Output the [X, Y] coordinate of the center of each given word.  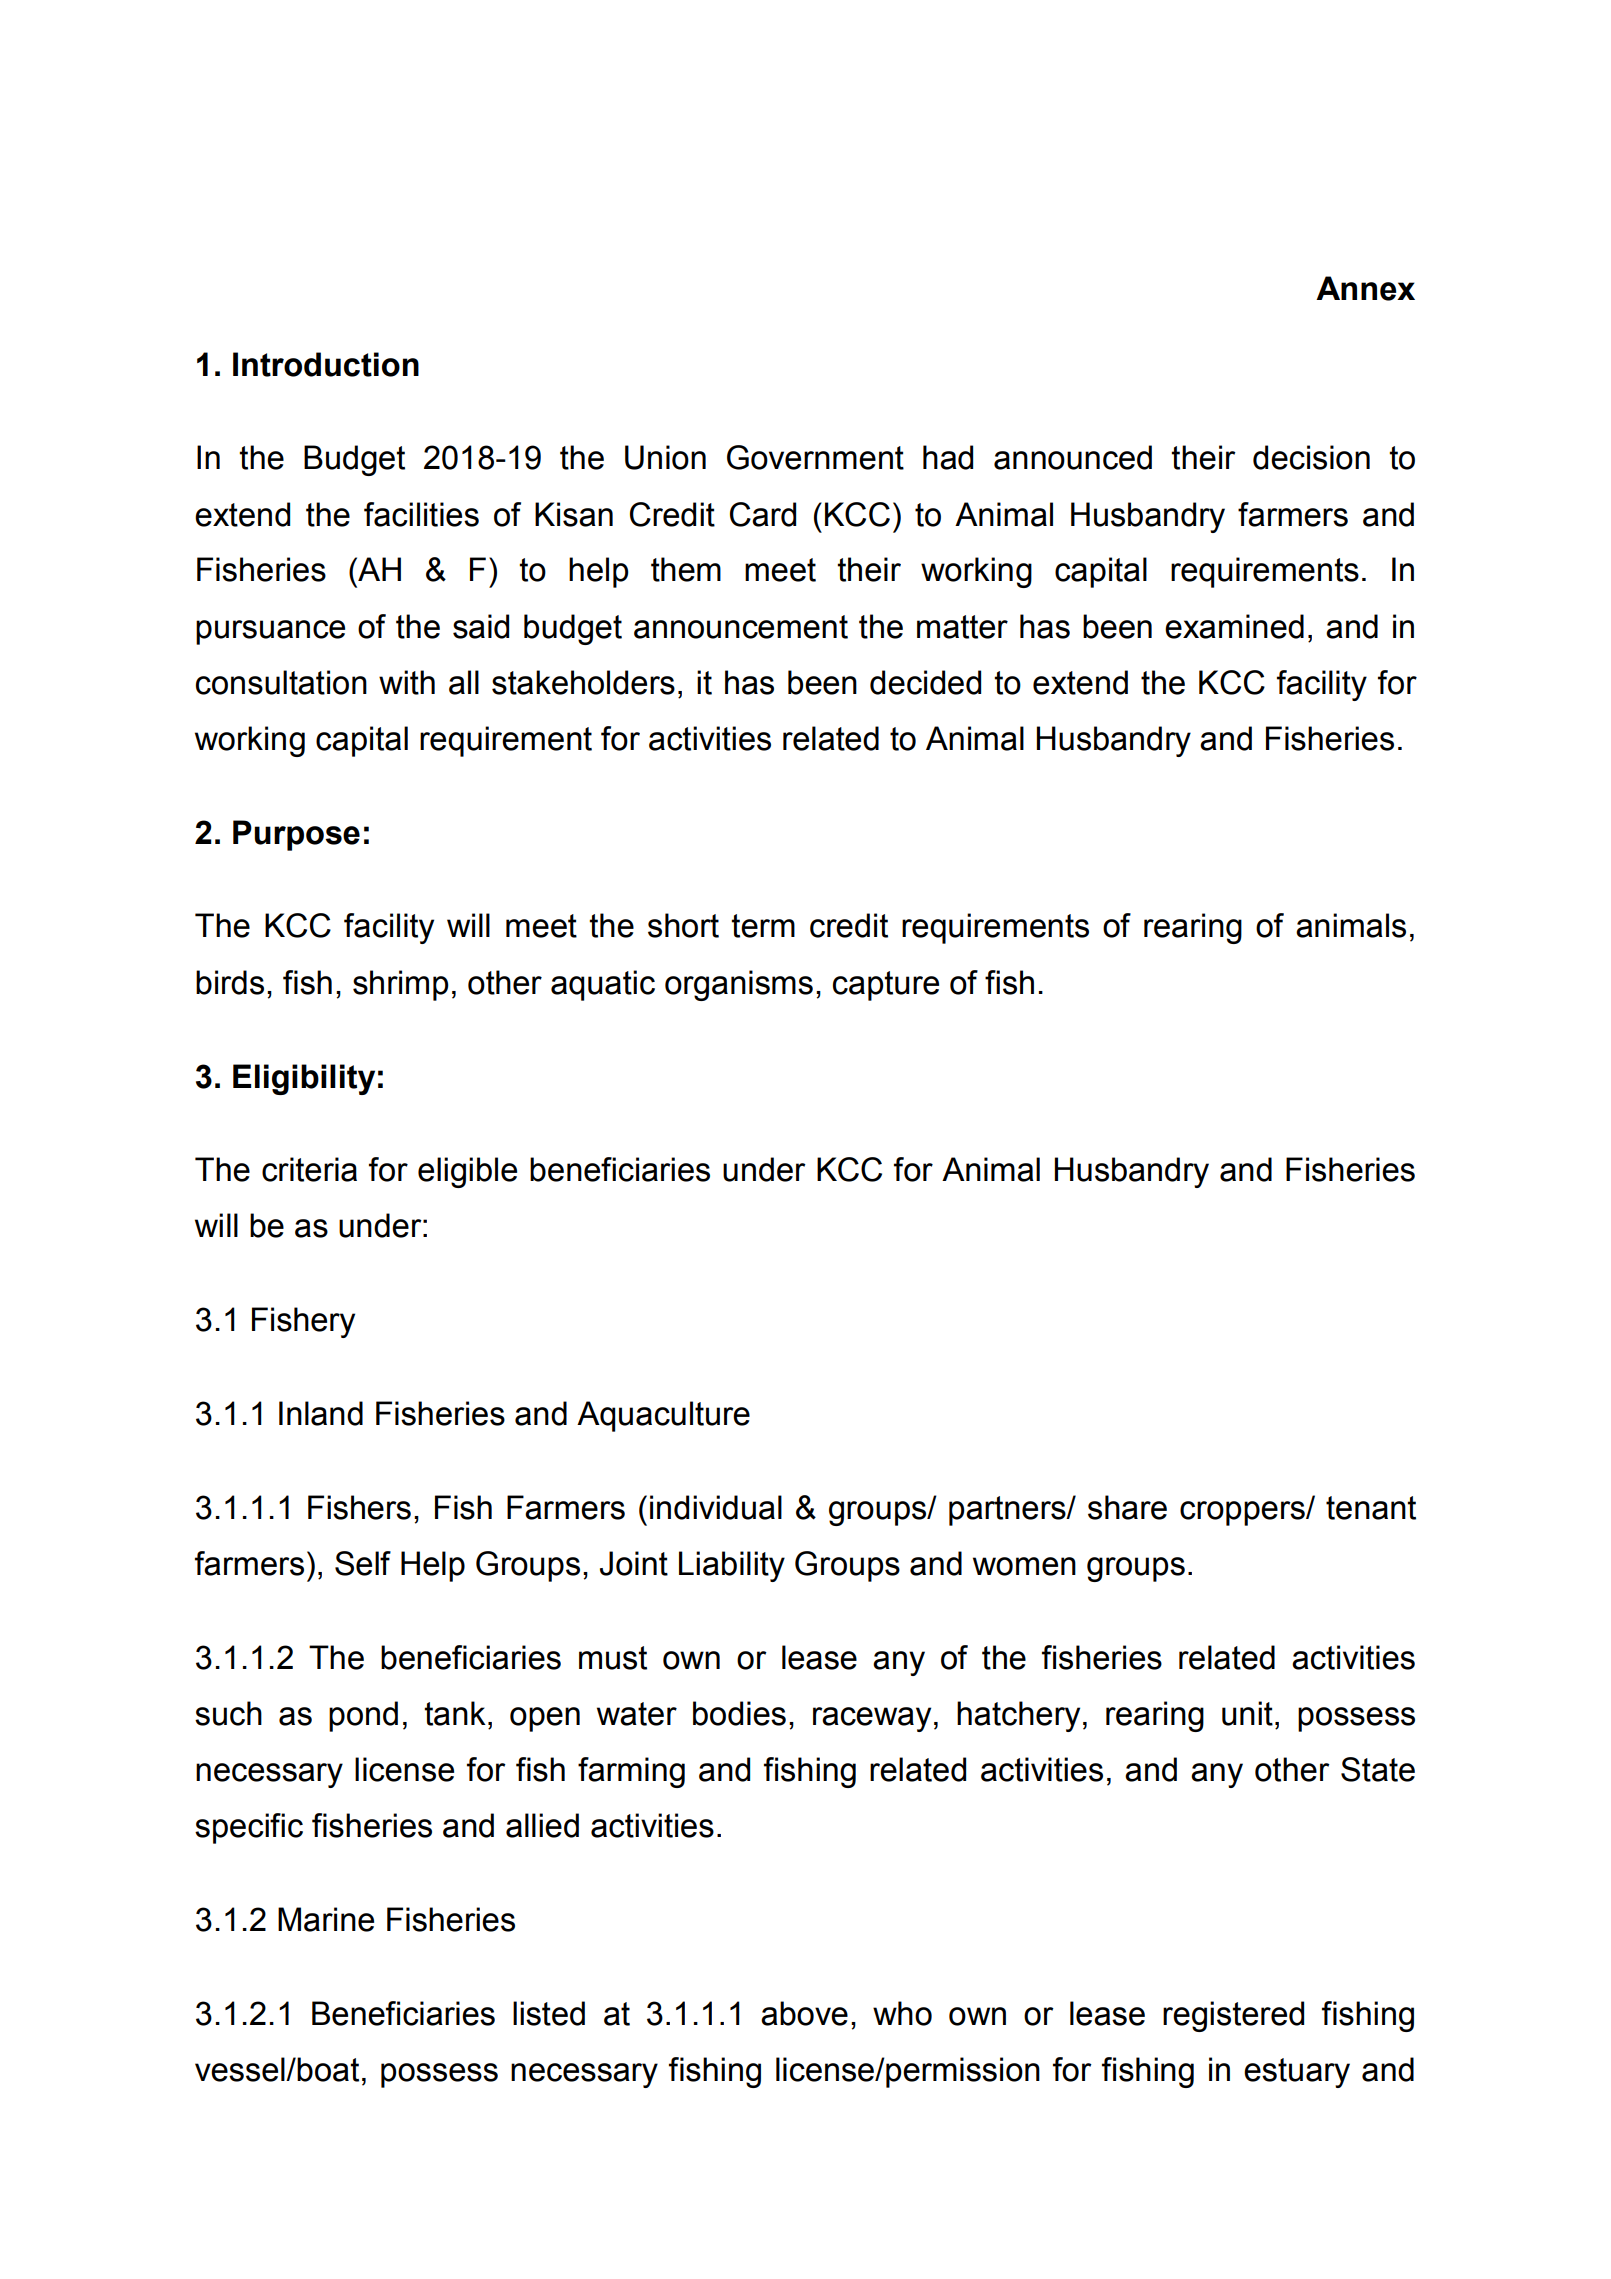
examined [1234, 626]
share [1127, 1507]
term [763, 926]
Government [815, 457]
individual [716, 1507]
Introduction [326, 364]
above [804, 2013]
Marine [326, 1919]
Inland [321, 1413]
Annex [1365, 288]
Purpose [296, 835]
